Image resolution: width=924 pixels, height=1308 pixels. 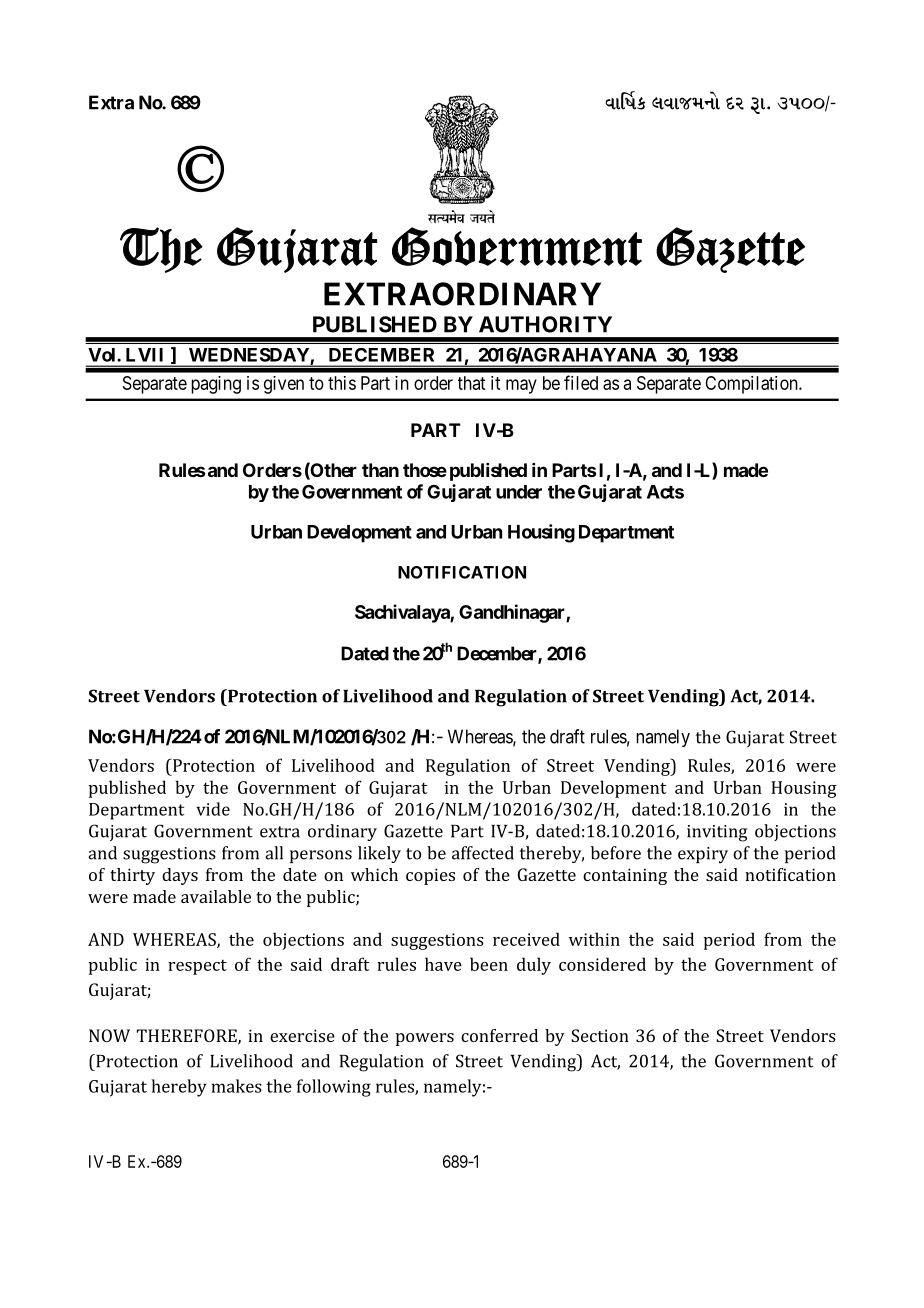 I want to click on THEREFORE, so click(x=188, y=1037).
